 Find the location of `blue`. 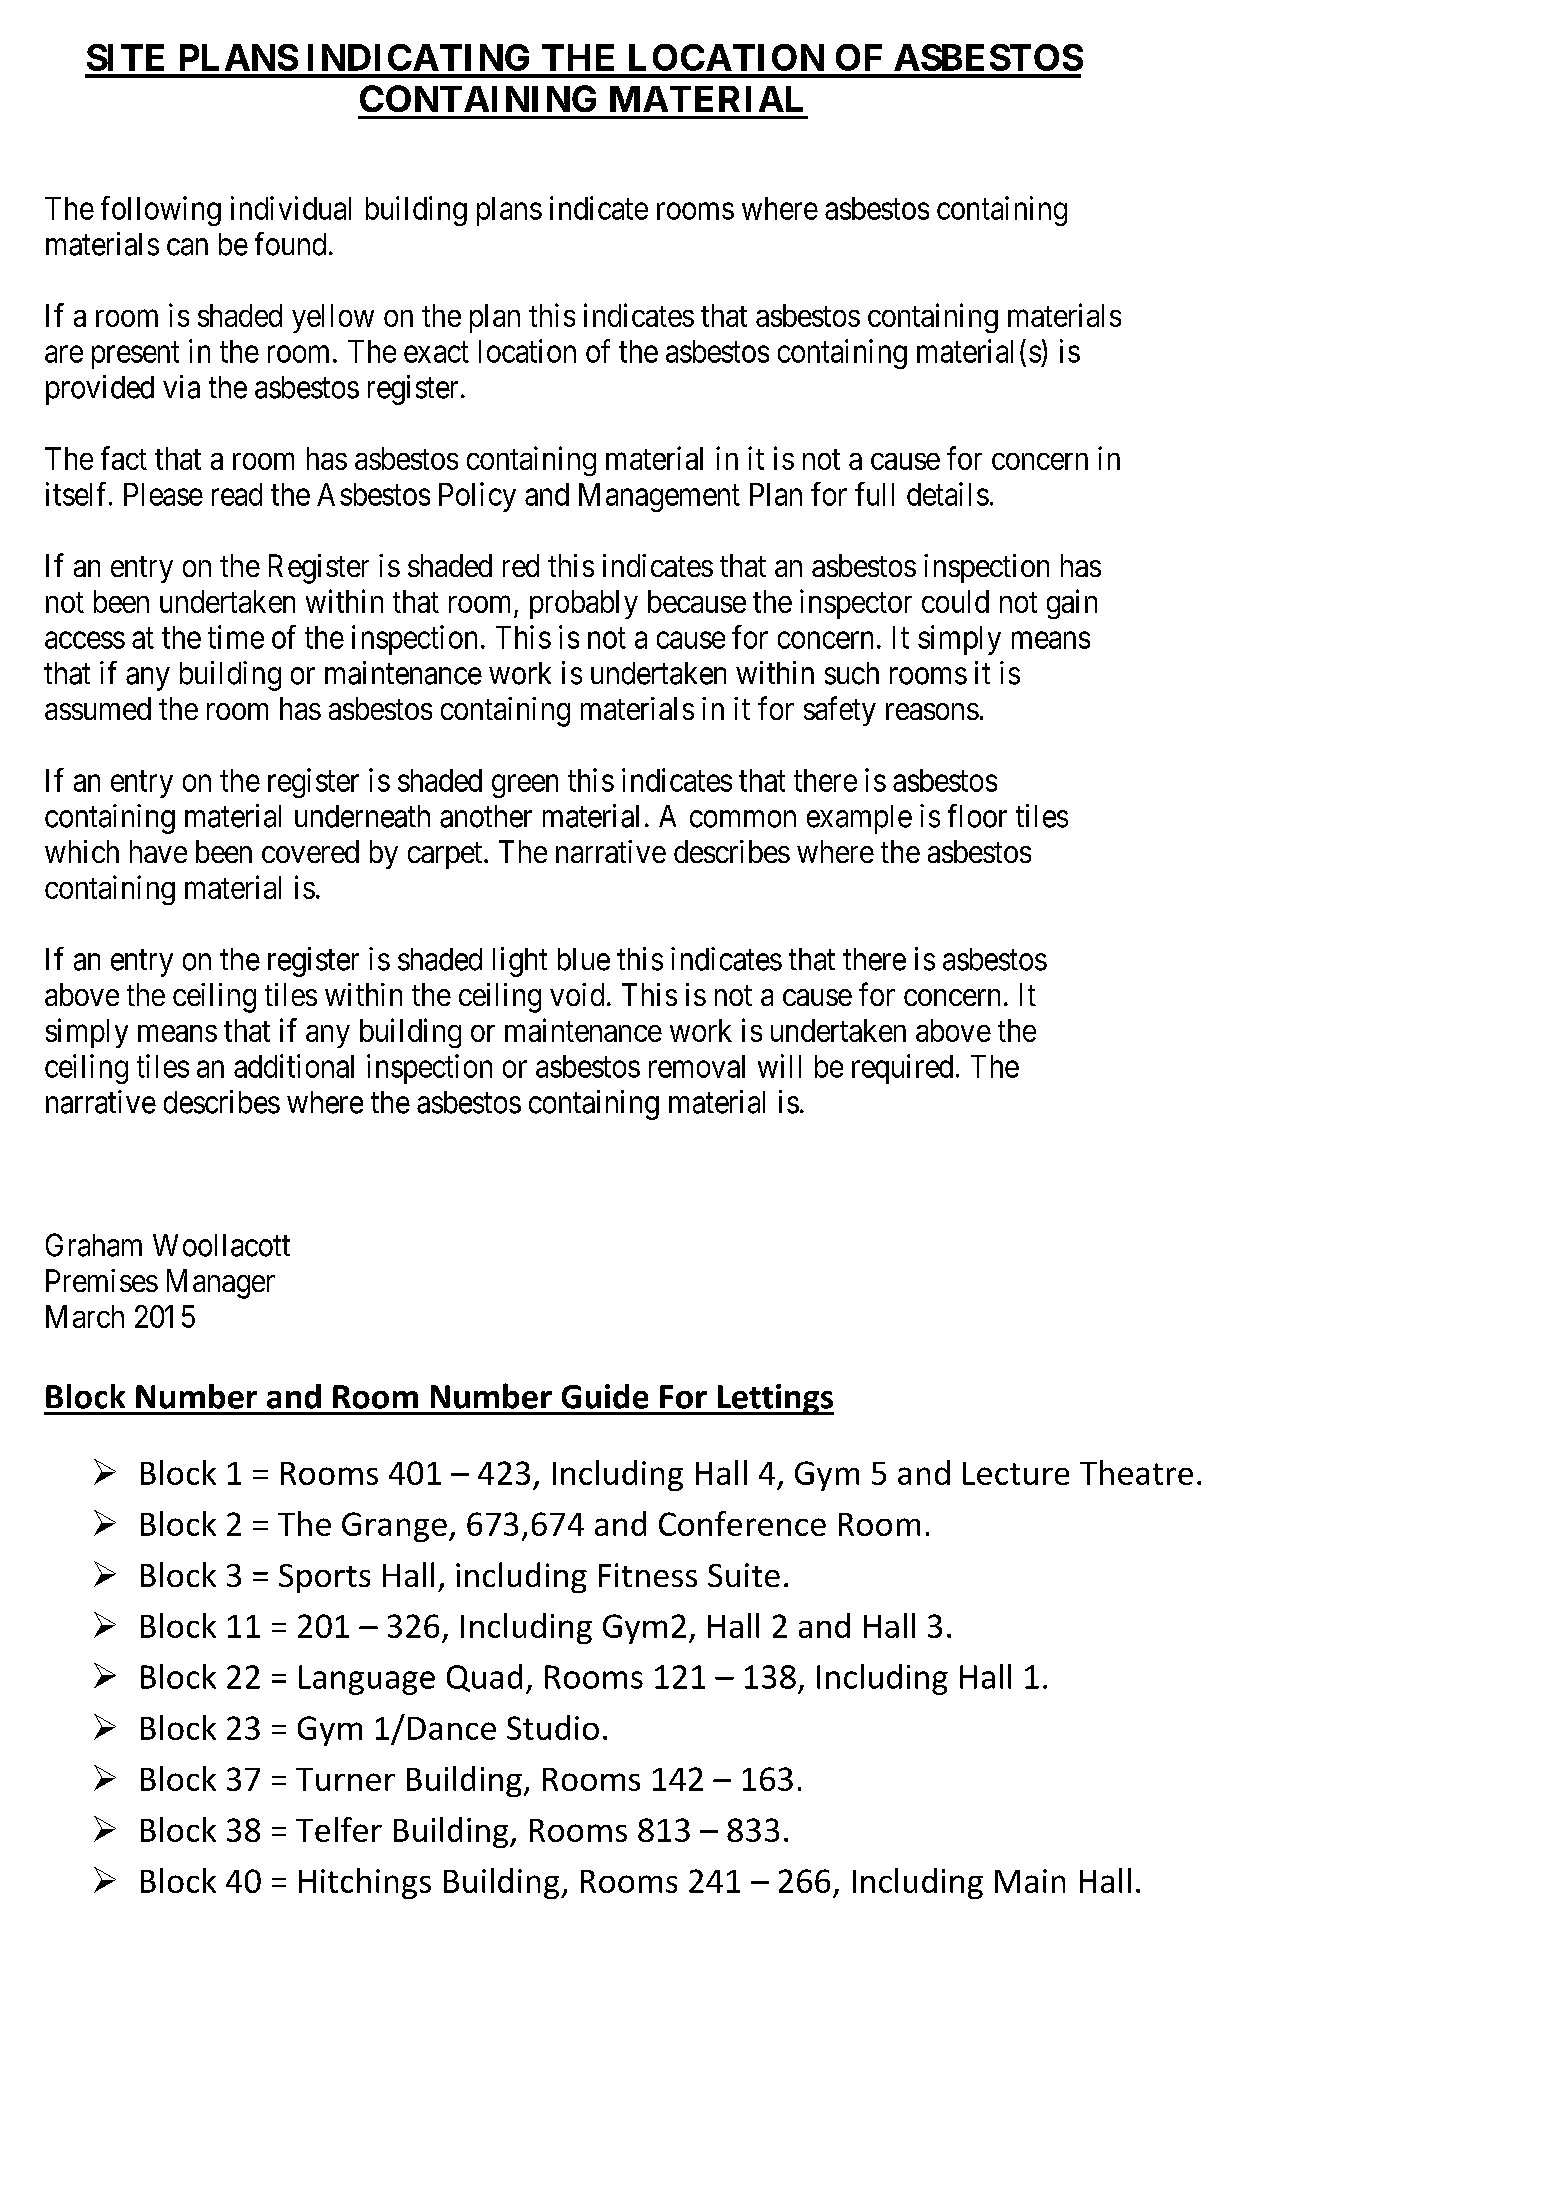

blue is located at coordinates (584, 959).
